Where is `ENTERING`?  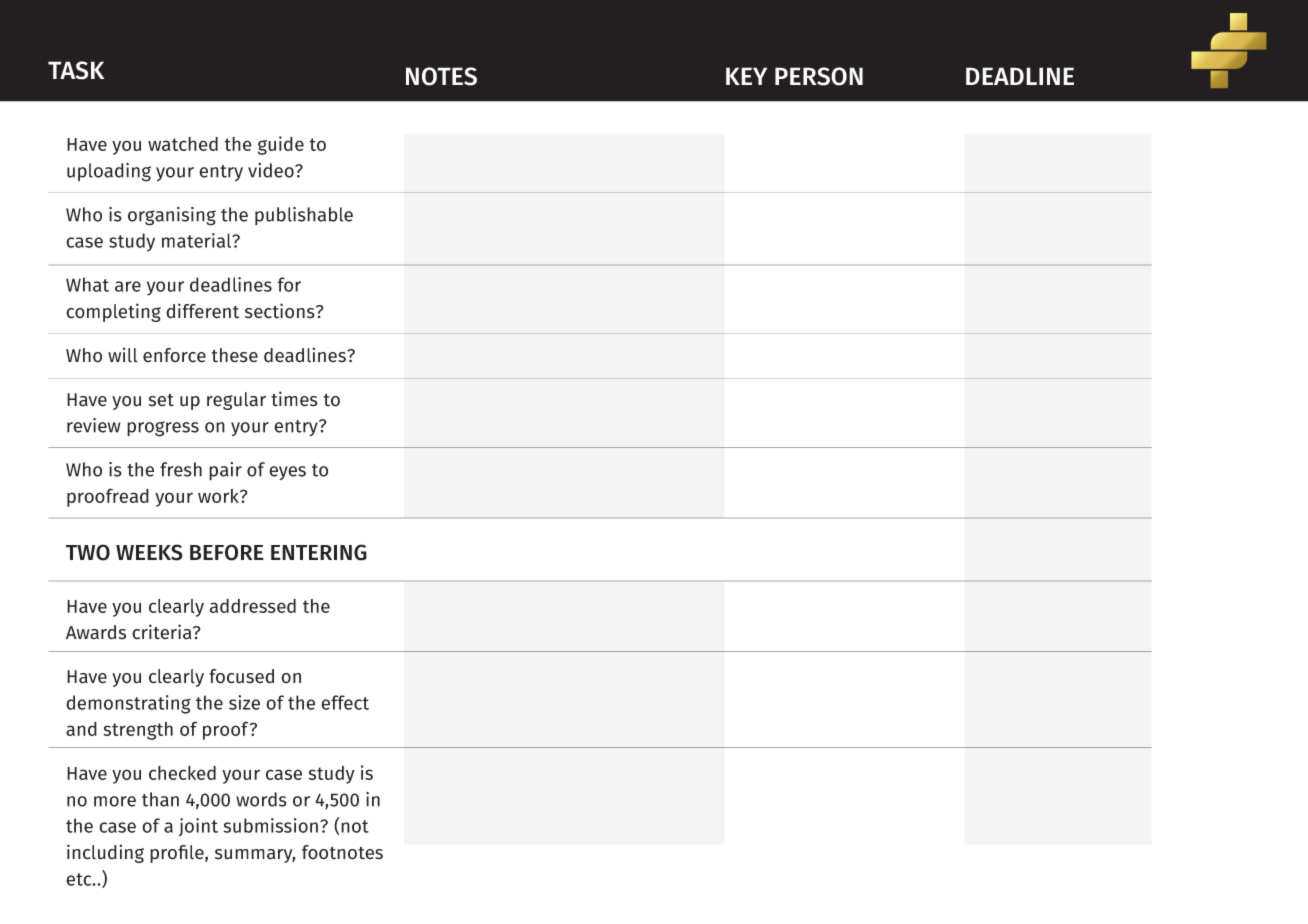 ENTERING is located at coordinates (319, 552).
